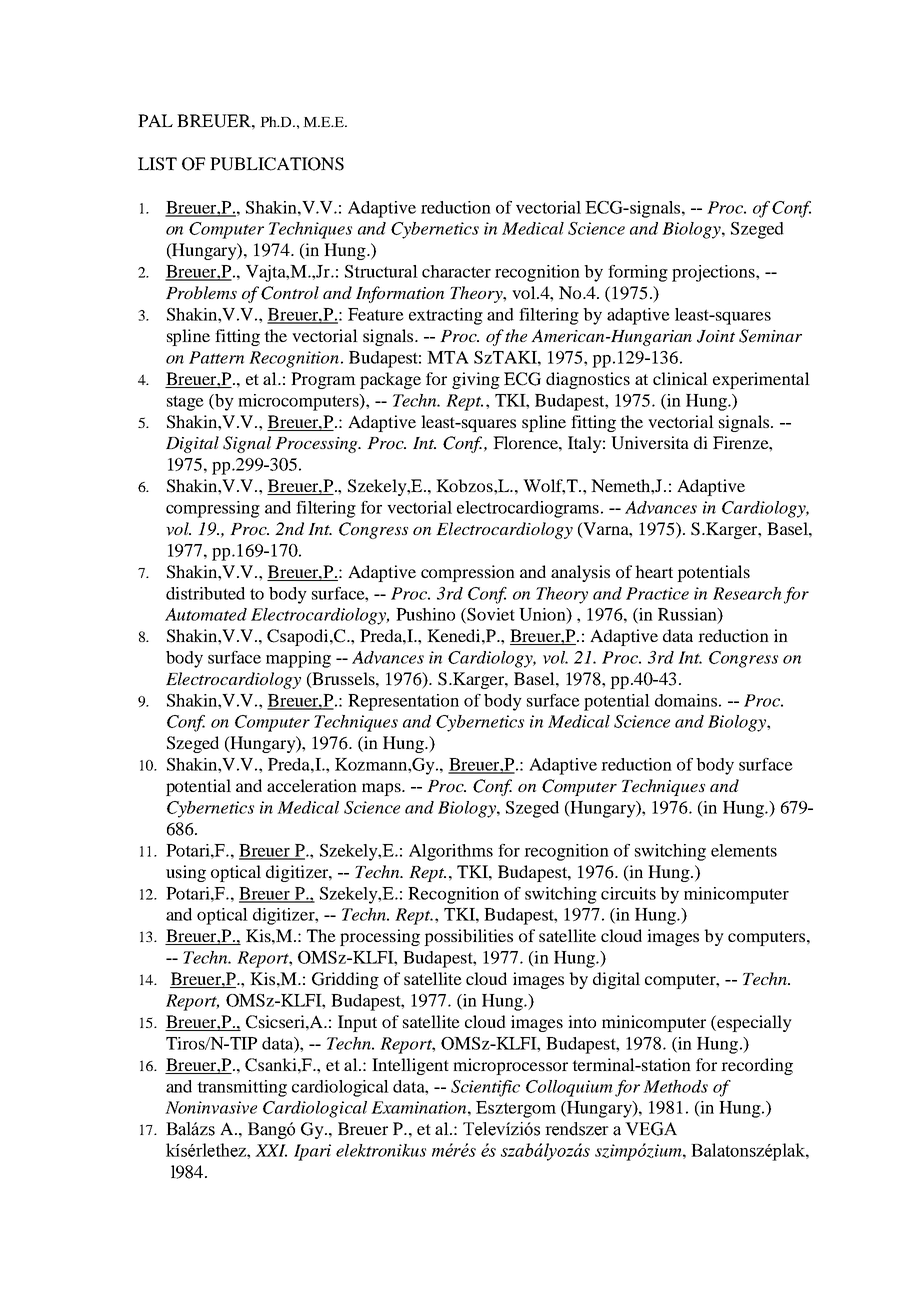  Describe the element at coordinates (277, 164) in the image. I see `PUBLICATIONS` at that location.
